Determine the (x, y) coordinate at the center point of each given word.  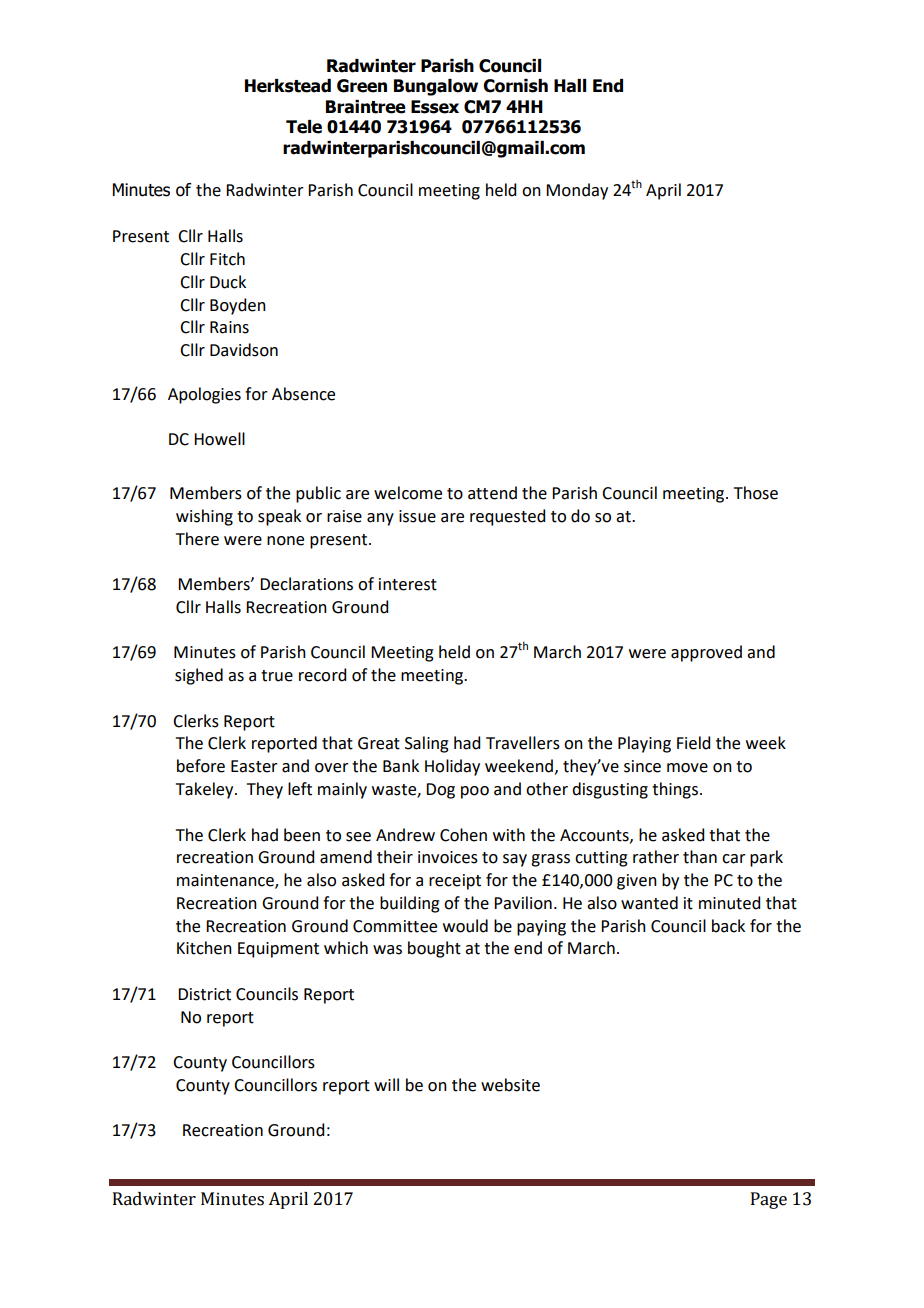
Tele (304, 127)
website (510, 1085)
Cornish (515, 86)
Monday (577, 191)
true (277, 676)
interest (408, 584)
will (386, 1084)
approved (706, 653)
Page (769, 1200)
